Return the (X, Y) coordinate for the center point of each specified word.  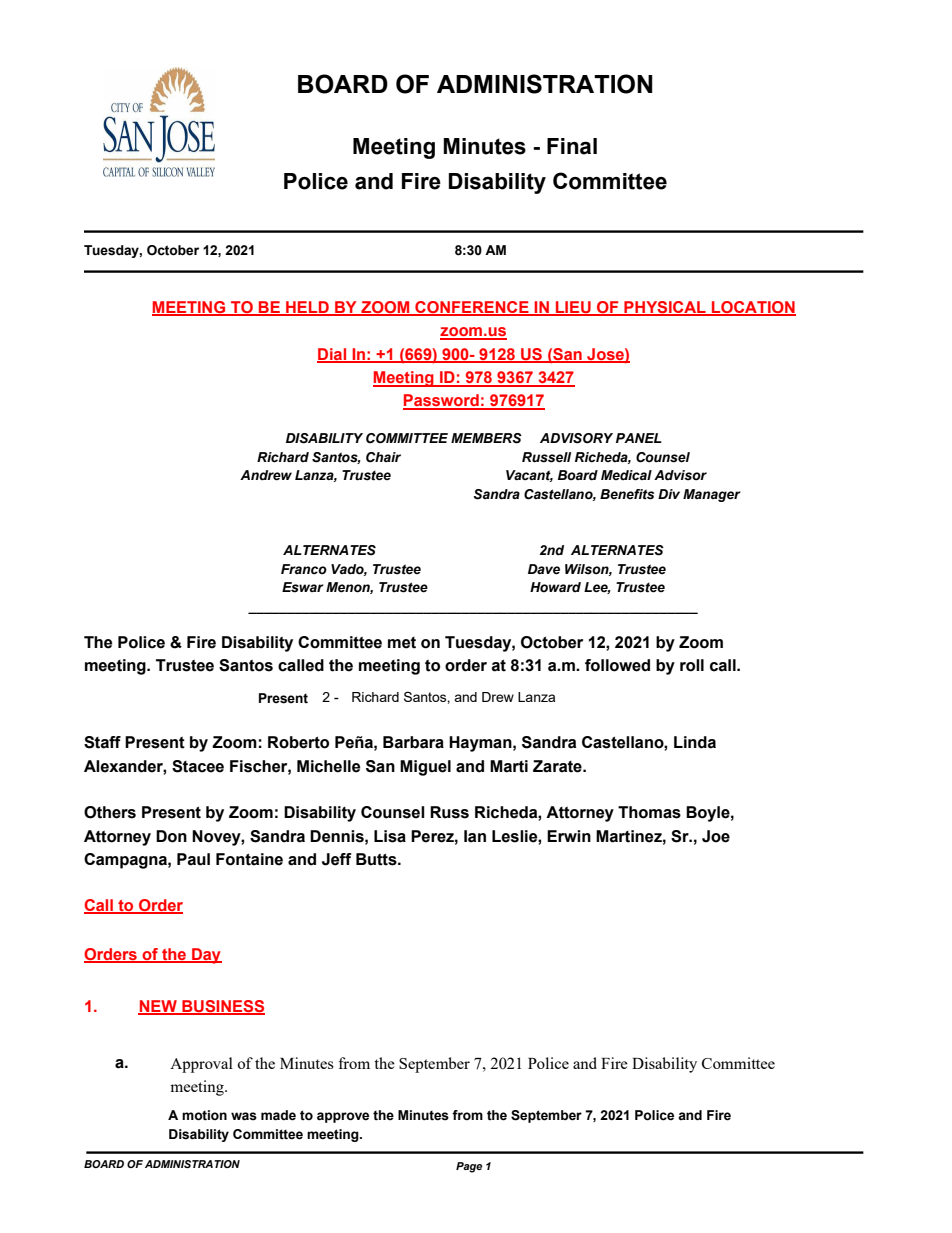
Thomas (649, 812)
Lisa (390, 836)
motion (204, 1115)
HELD (307, 308)
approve (343, 1117)
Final (572, 146)
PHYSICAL (665, 308)
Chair (383, 457)
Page (469, 1167)
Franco (304, 569)
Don (171, 836)
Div (669, 494)
